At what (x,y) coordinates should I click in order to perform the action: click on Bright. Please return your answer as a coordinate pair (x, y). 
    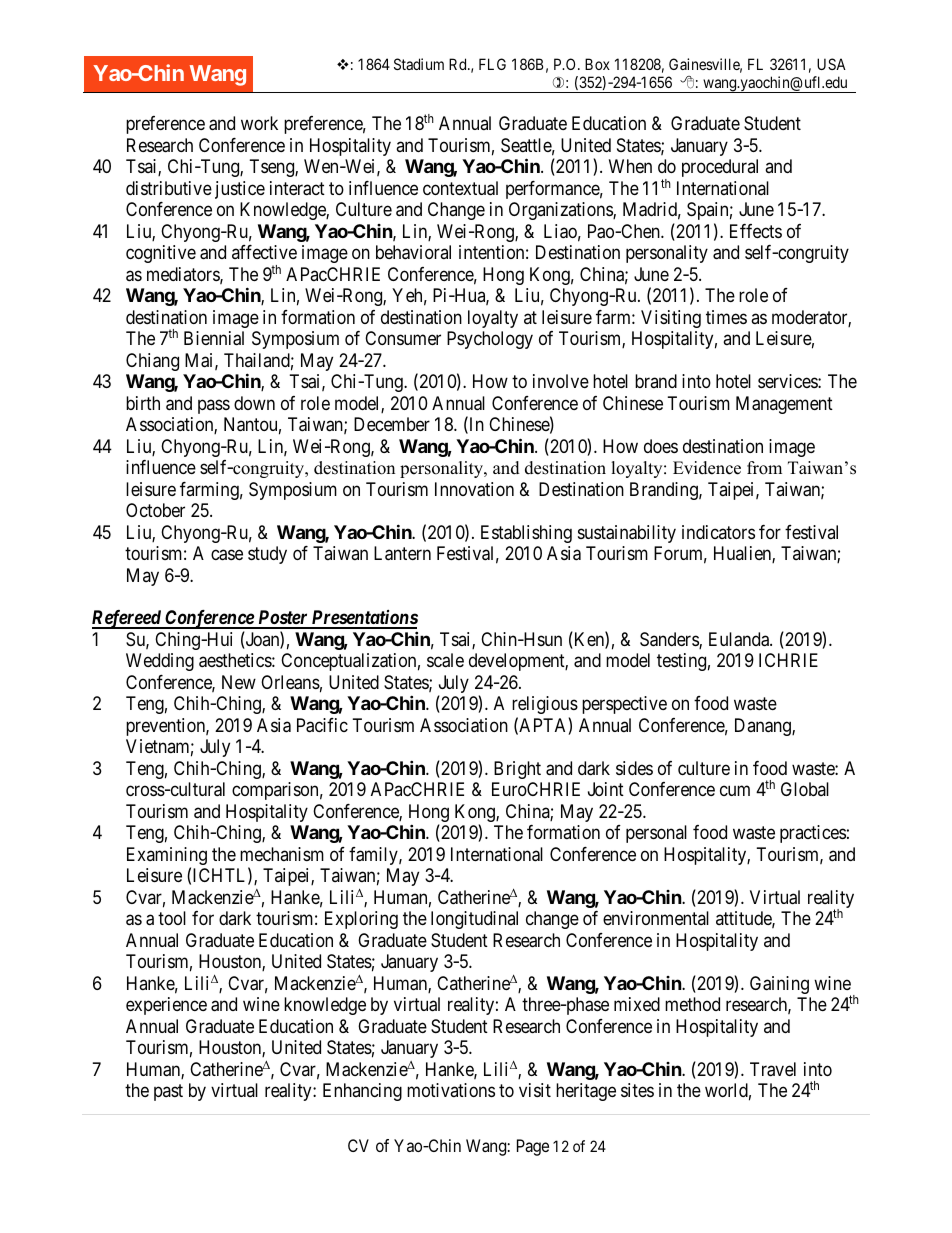
    Looking at the image, I should click on (517, 770).
